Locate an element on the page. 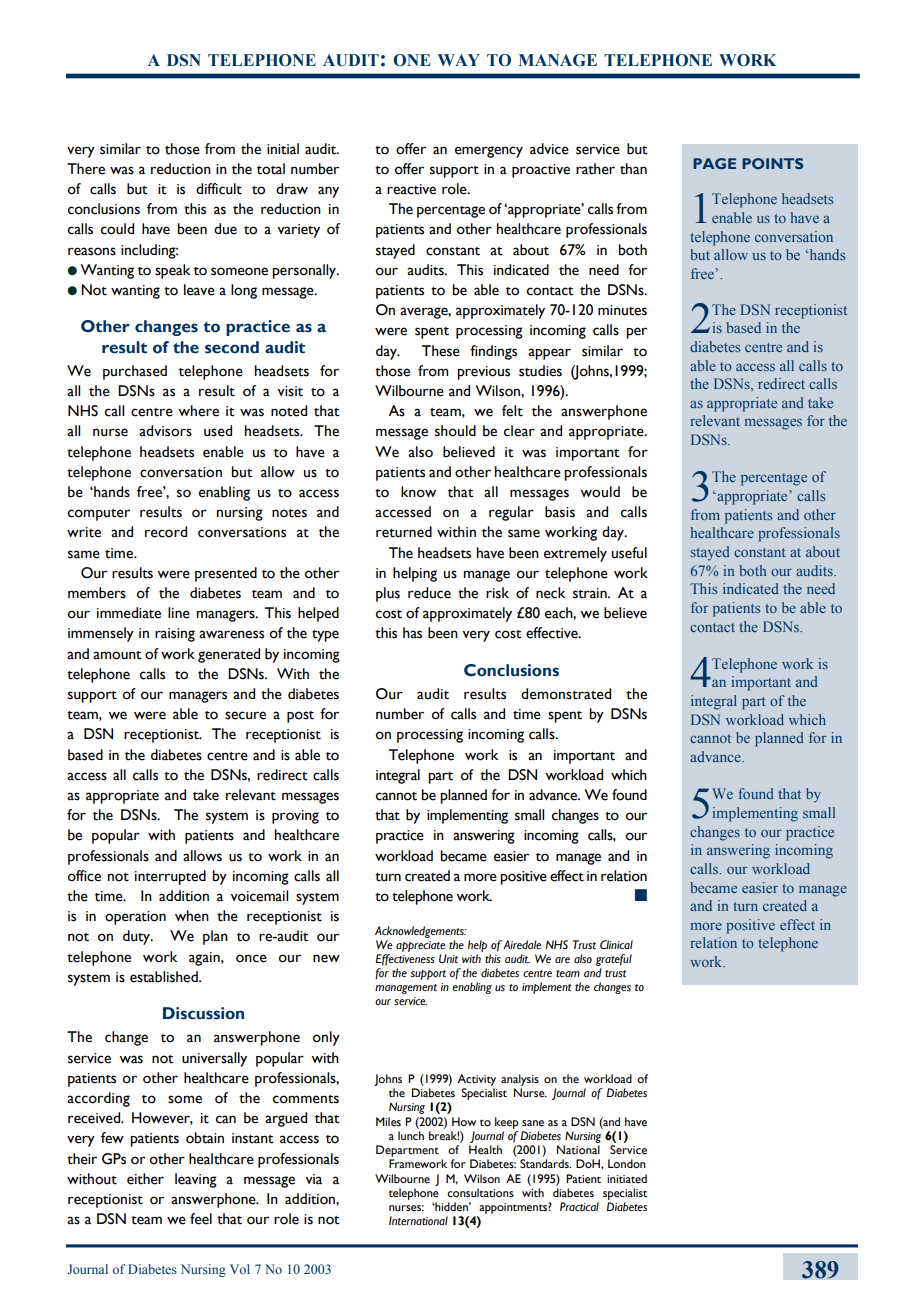  raising is located at coordinates (175, 635).
